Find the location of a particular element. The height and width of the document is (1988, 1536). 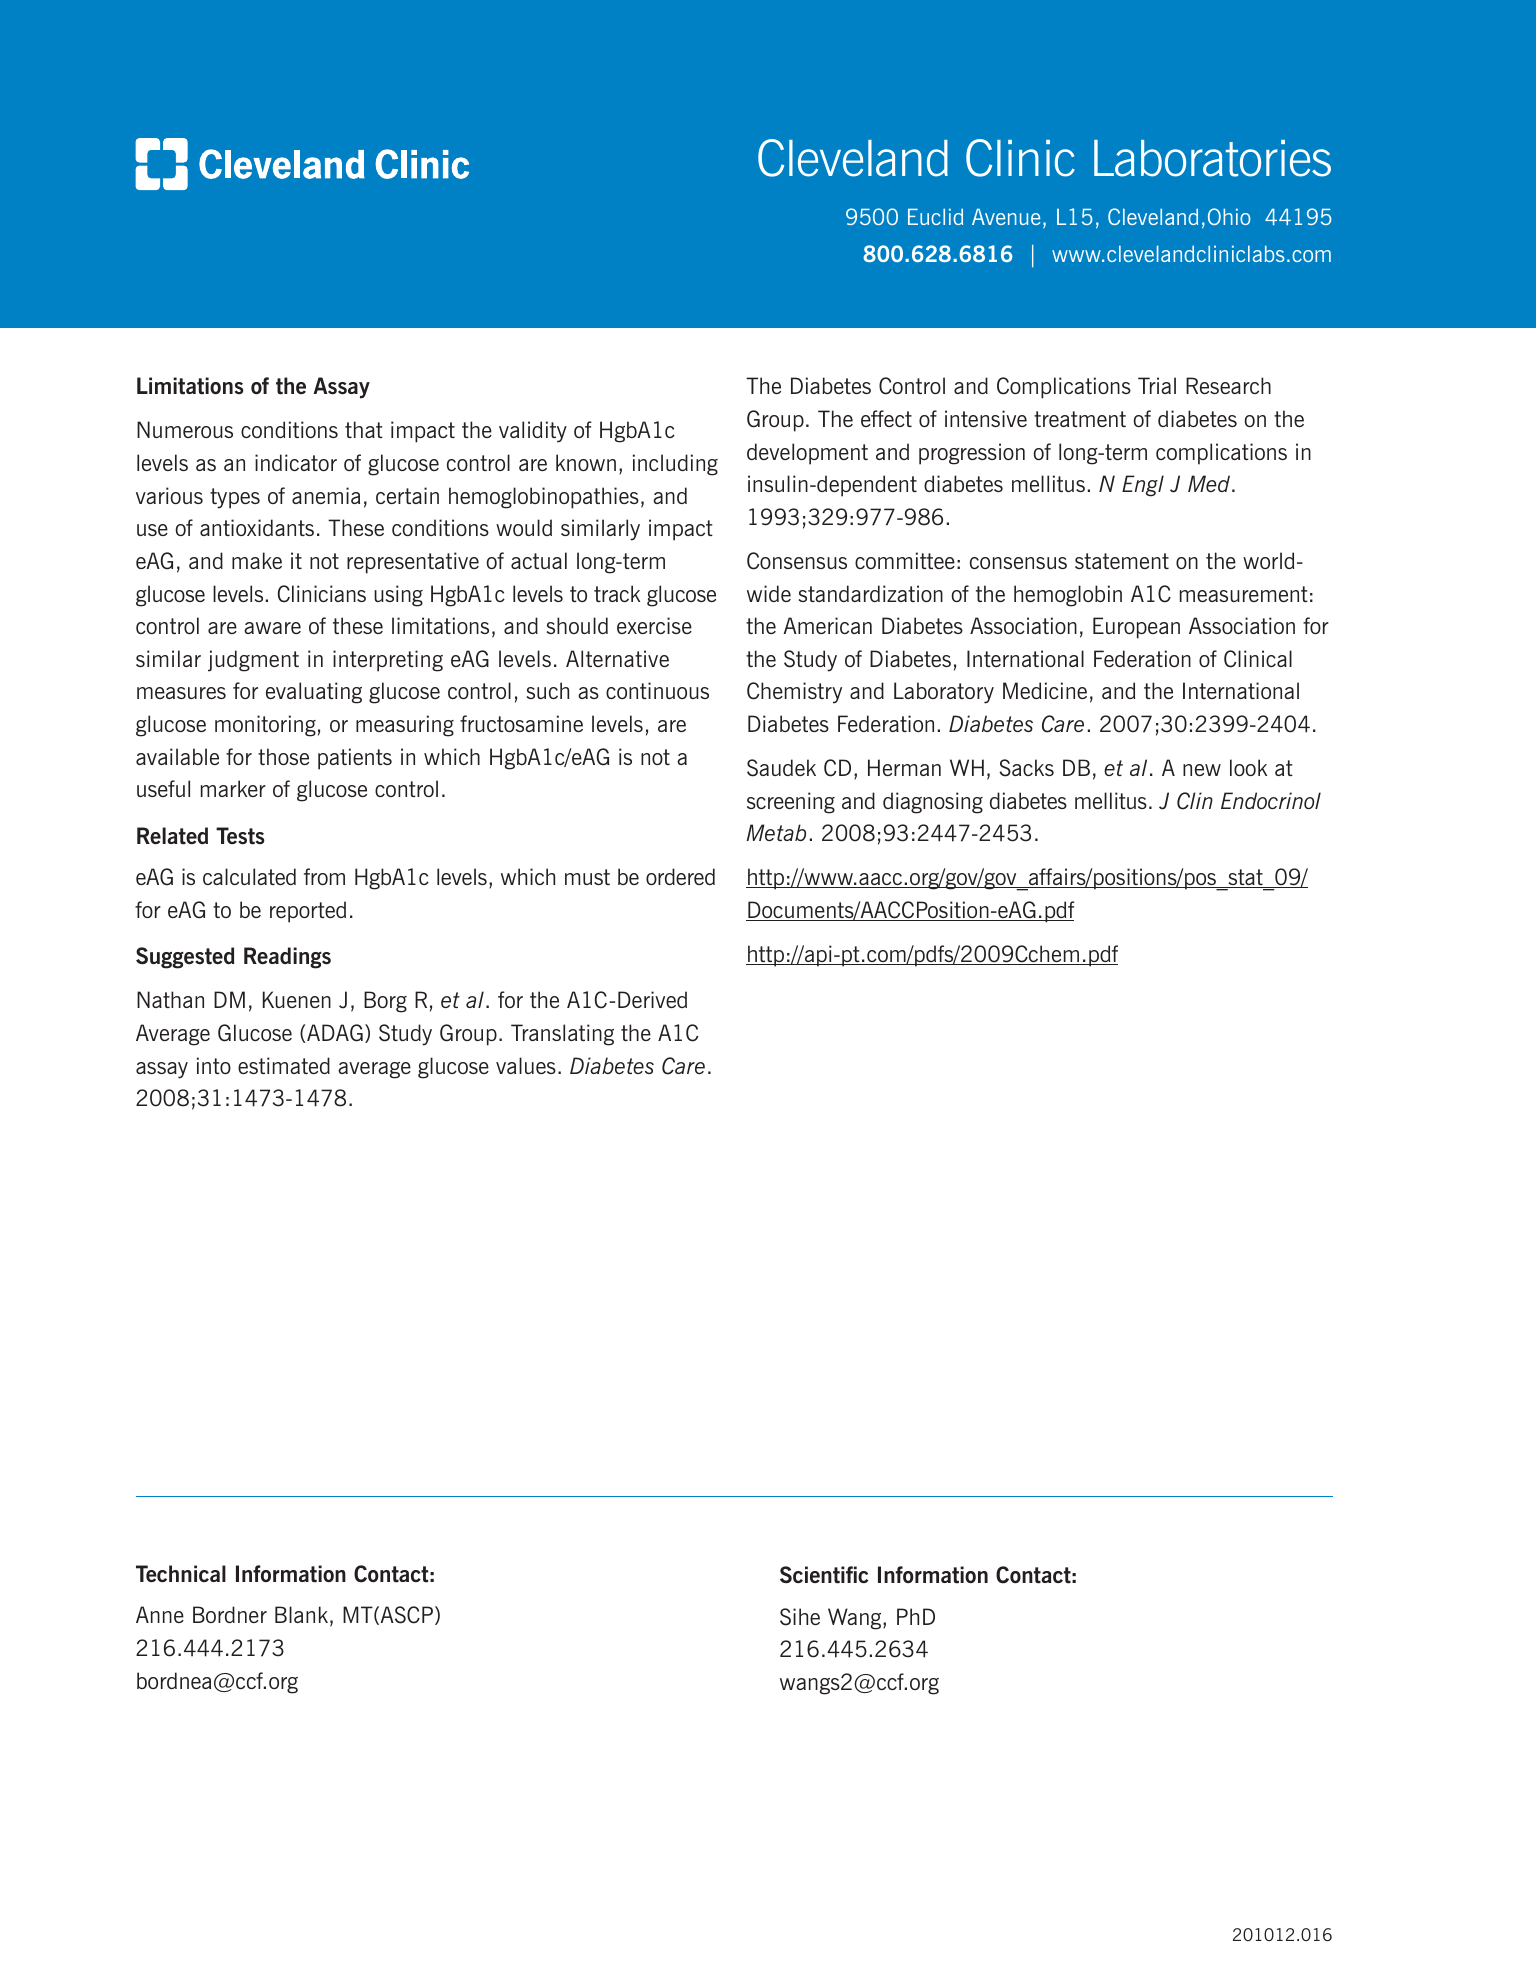

Euclid is located at coordinates (935, 217).
